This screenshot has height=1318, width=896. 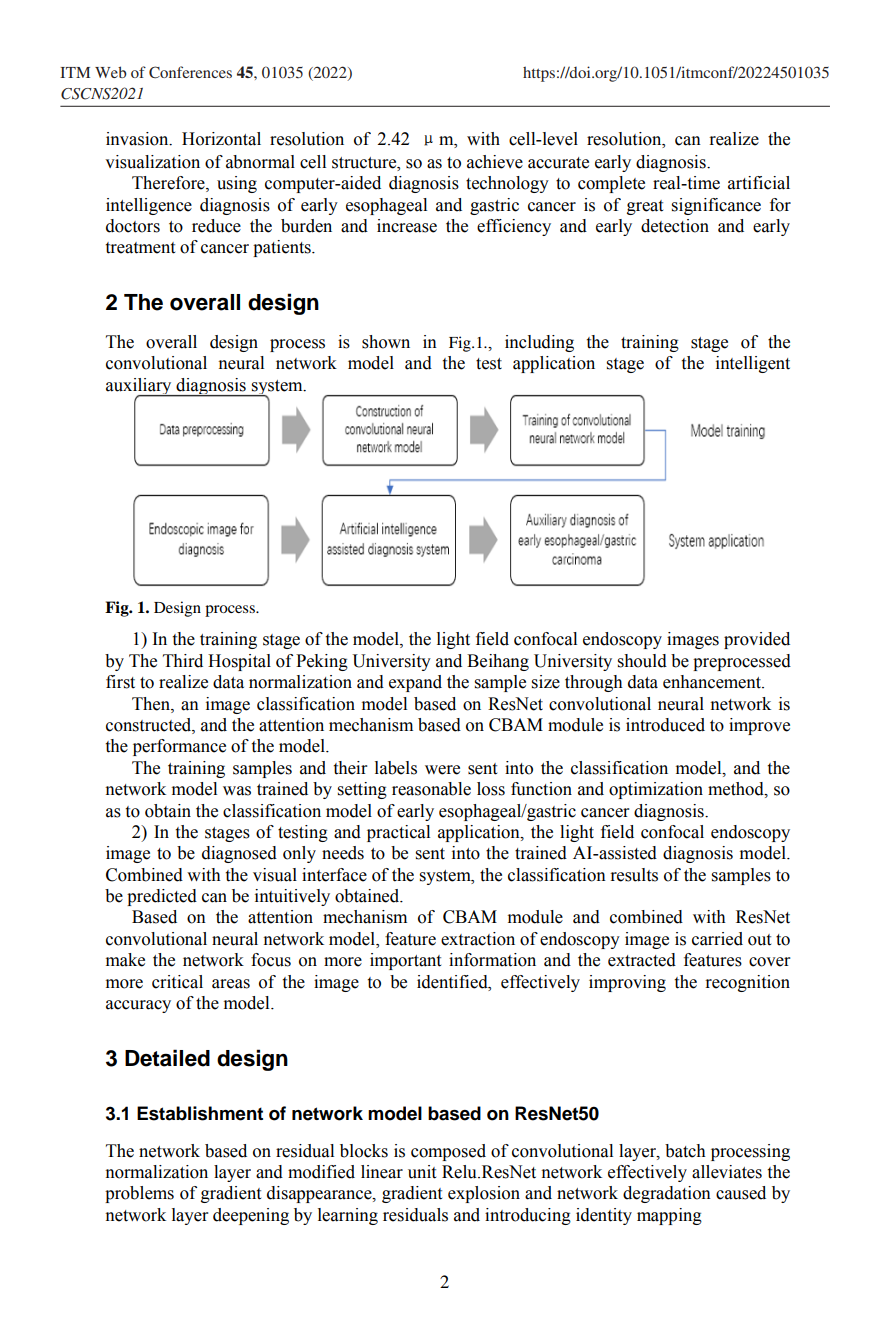 What do you see at coordinates (386, 342) in the screenshot?
I see `shown` at bounding box center [386, 342].
